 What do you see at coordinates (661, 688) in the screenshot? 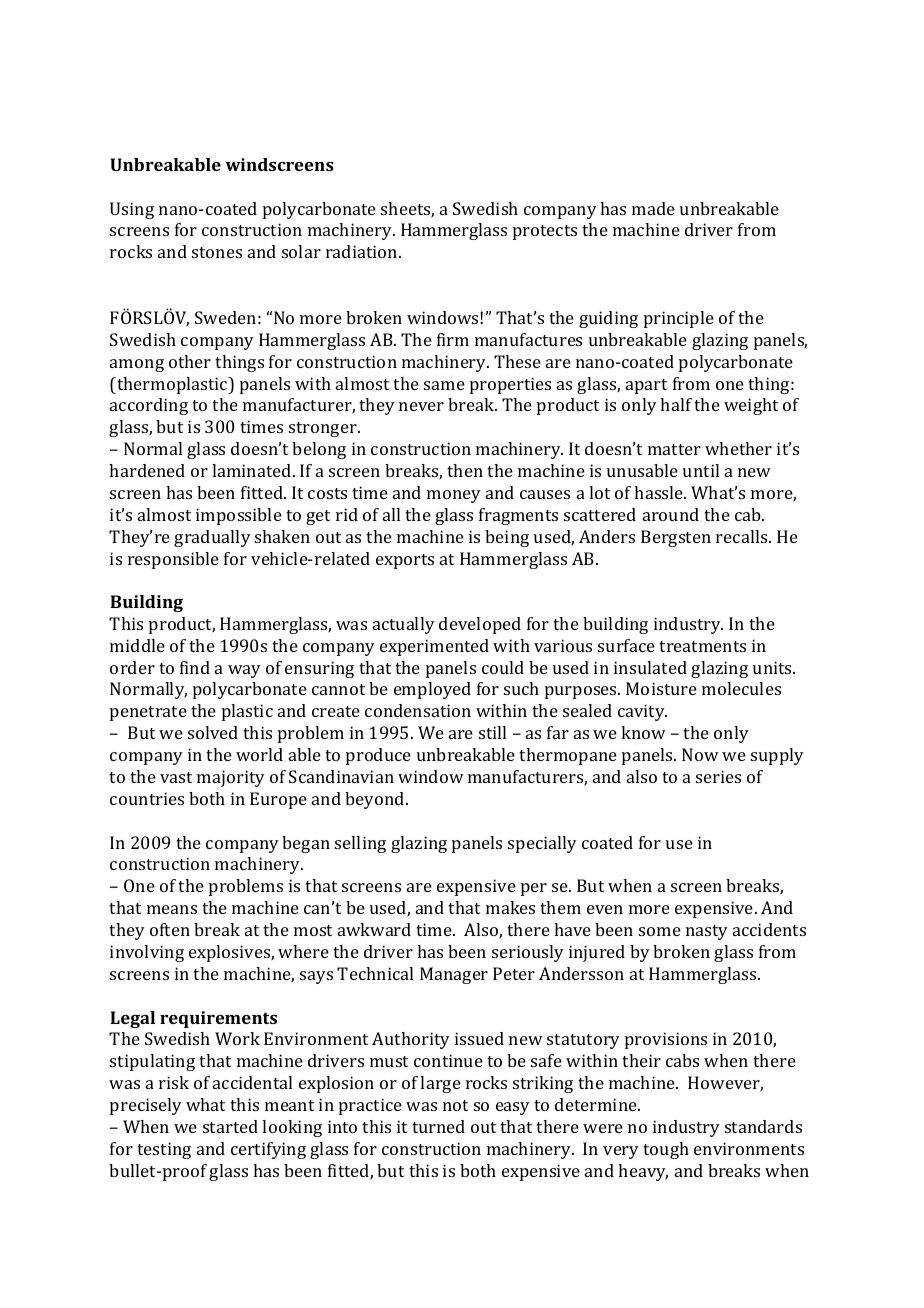
I see `Moisture` at bounding box center [661, 688].
